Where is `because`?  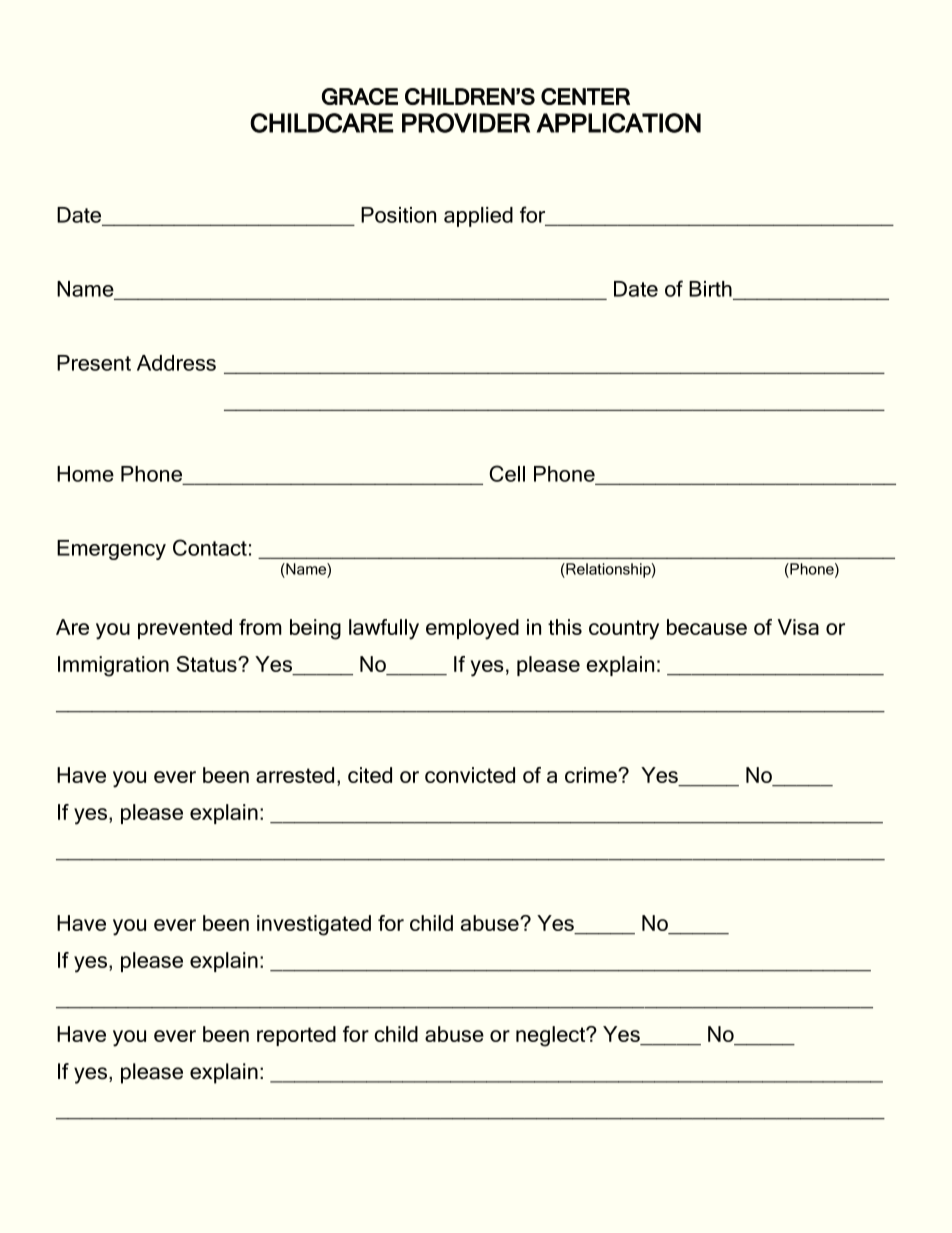
because is located at coordinates (707, 627).
